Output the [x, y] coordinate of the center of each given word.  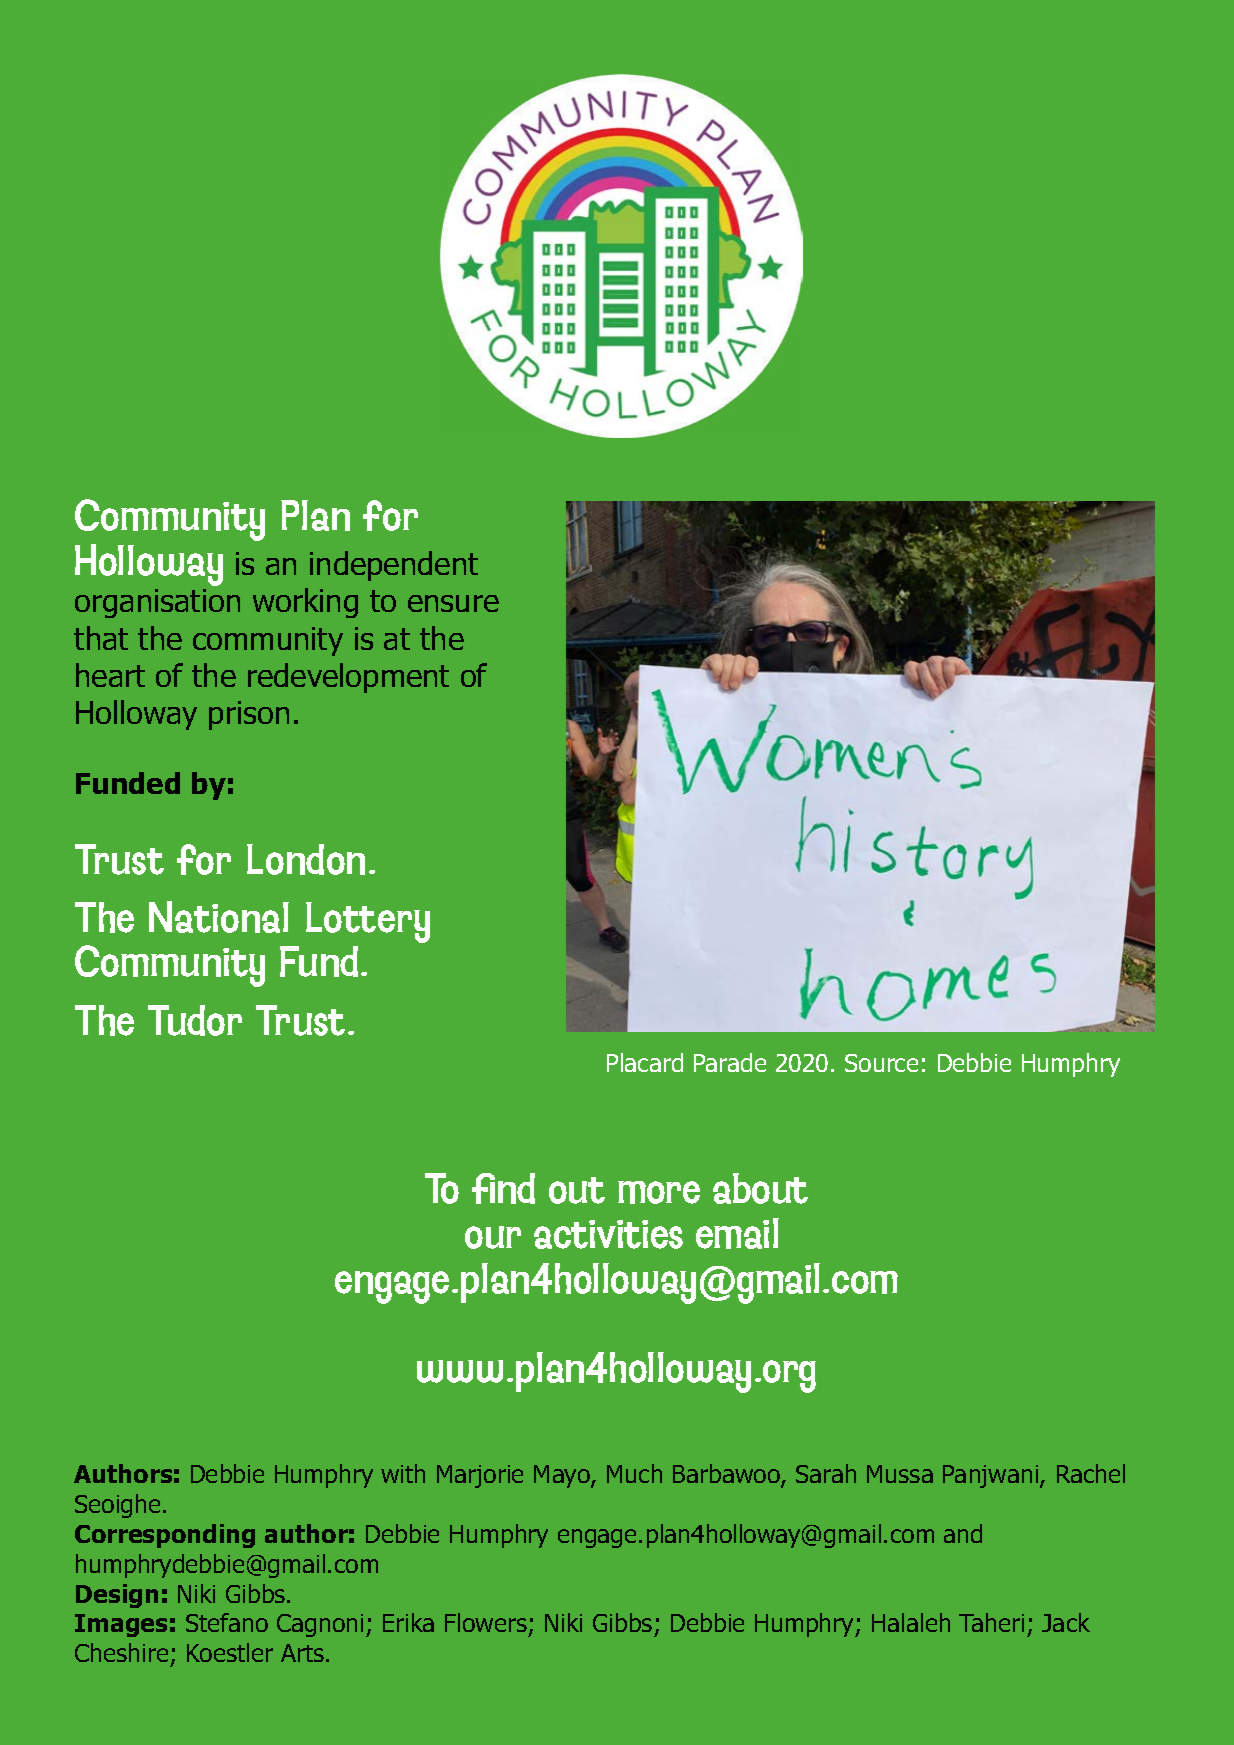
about [760, 1188]
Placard [645, 1062]
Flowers [486, 1622]
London [306, 859]
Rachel [1091, 1473]
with [403, 1473]
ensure [453, 603]
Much [634, 1473]
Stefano [227, 1622]
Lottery [368, 922]
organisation [157, 603]
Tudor [195, 1020]
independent [394, 566]
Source [881, 1063]
